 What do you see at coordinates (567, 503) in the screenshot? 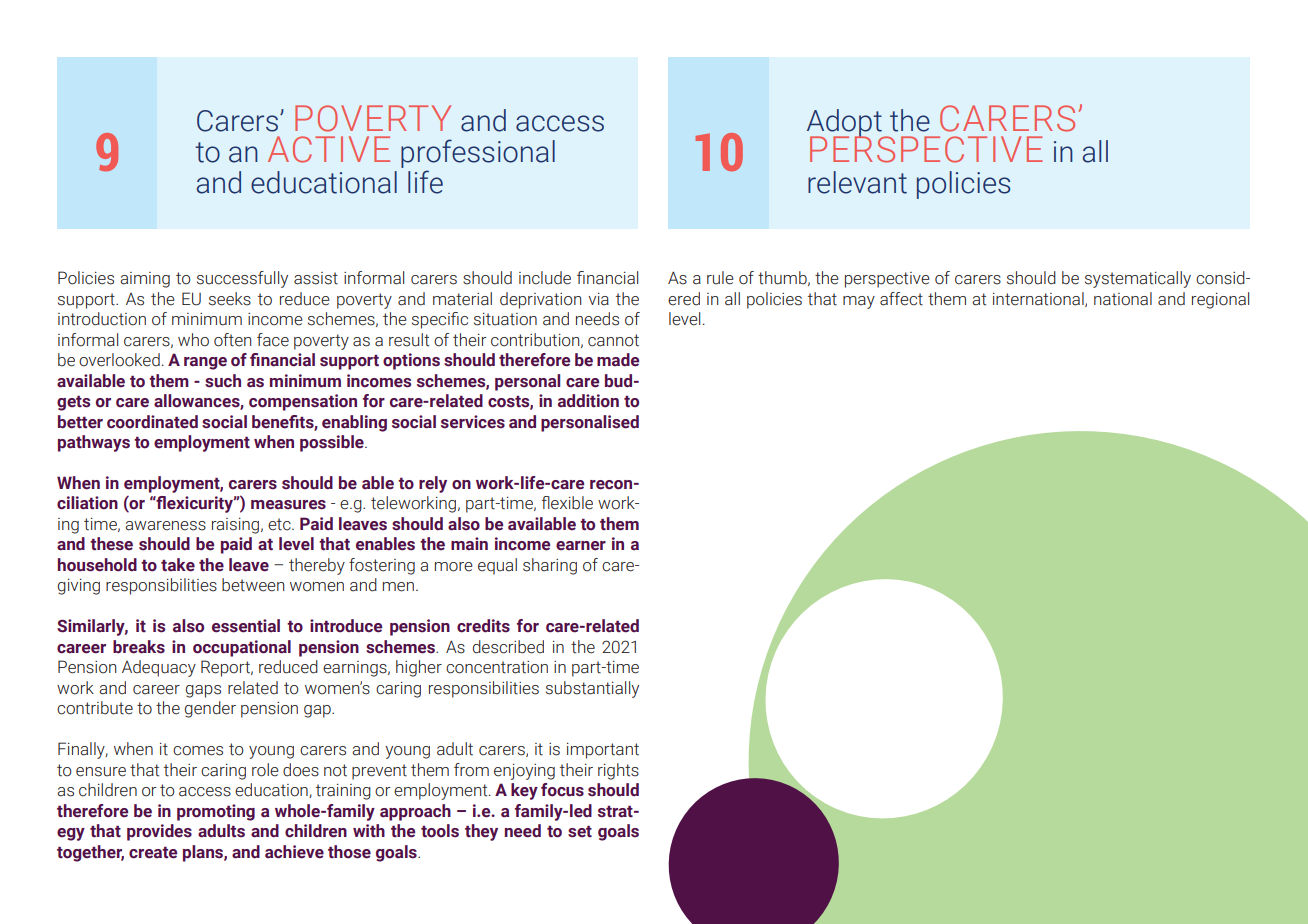
I see `flexible` at bounding box center [567, 503].
